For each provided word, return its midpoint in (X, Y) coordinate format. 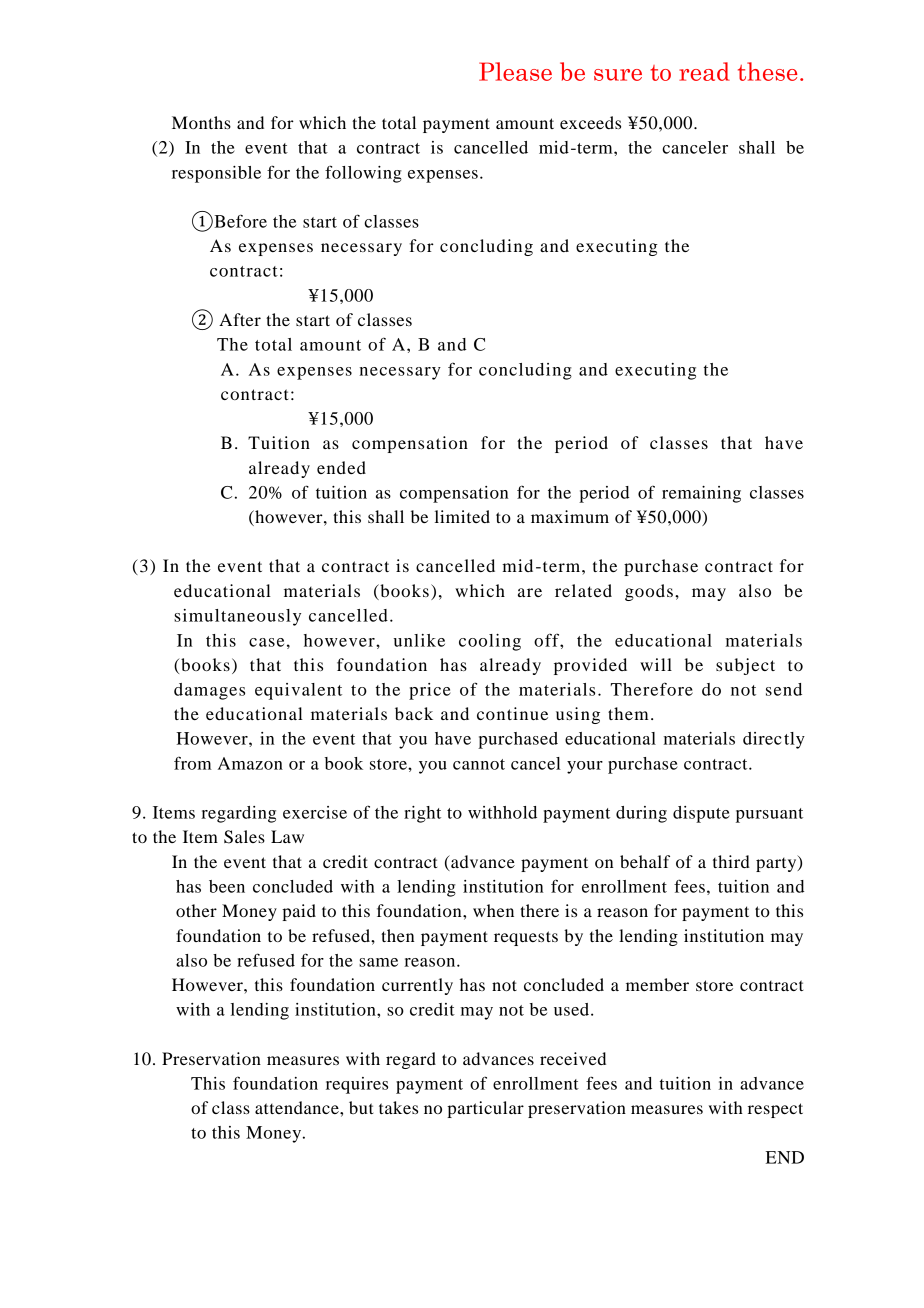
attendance (298, 1107)
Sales (244, 837)
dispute (701, 814)
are (530, 592)
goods (649, 592)
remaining (701, 494)
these (767, 71)
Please (515, 71)
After (240, 319)
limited (462, 516)
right (422, 814)
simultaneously (237, 617)
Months (201, 122)
